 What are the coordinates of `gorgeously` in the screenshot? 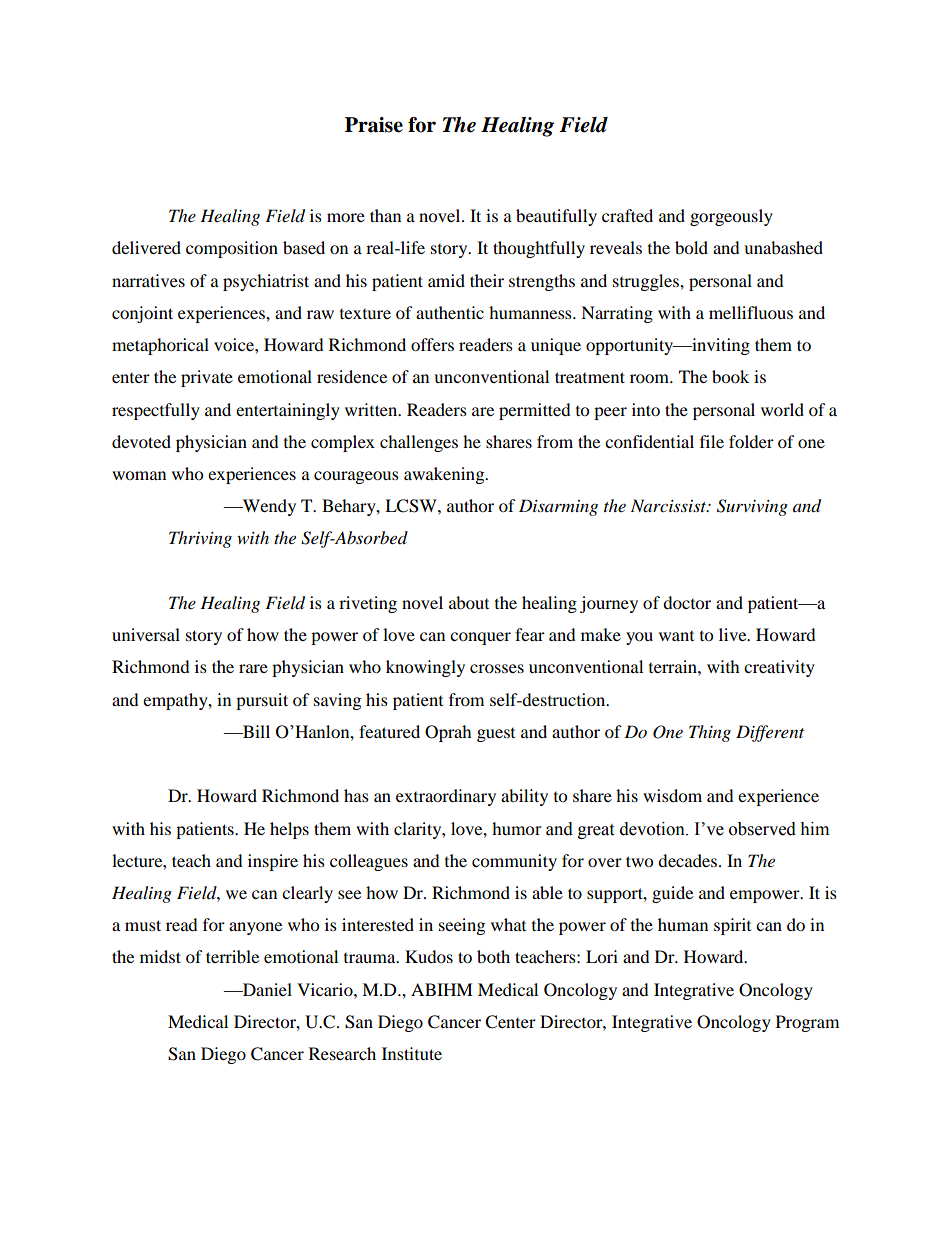 It's located at (731, 217).
